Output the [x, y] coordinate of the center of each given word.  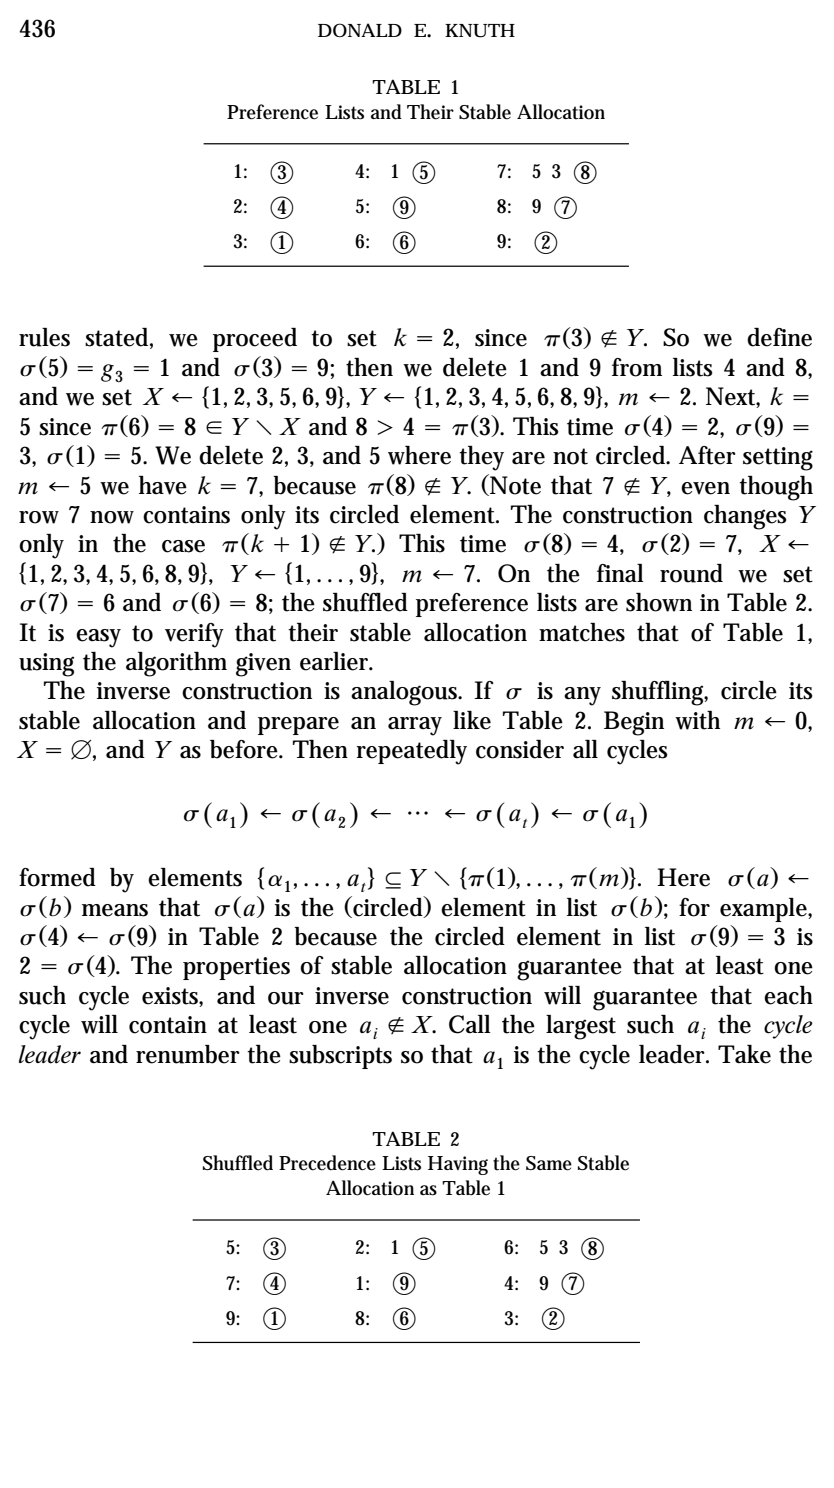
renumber [188, 1054]
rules [44, 337]
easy [98, 638]
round [691, 573]
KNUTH [480, 31]
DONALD [360, 30]
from [637, 367]
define [779, 337]
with [697, 720]
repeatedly [412, 752]
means [115, 910]
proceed [255, 340]
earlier [336, 661]
